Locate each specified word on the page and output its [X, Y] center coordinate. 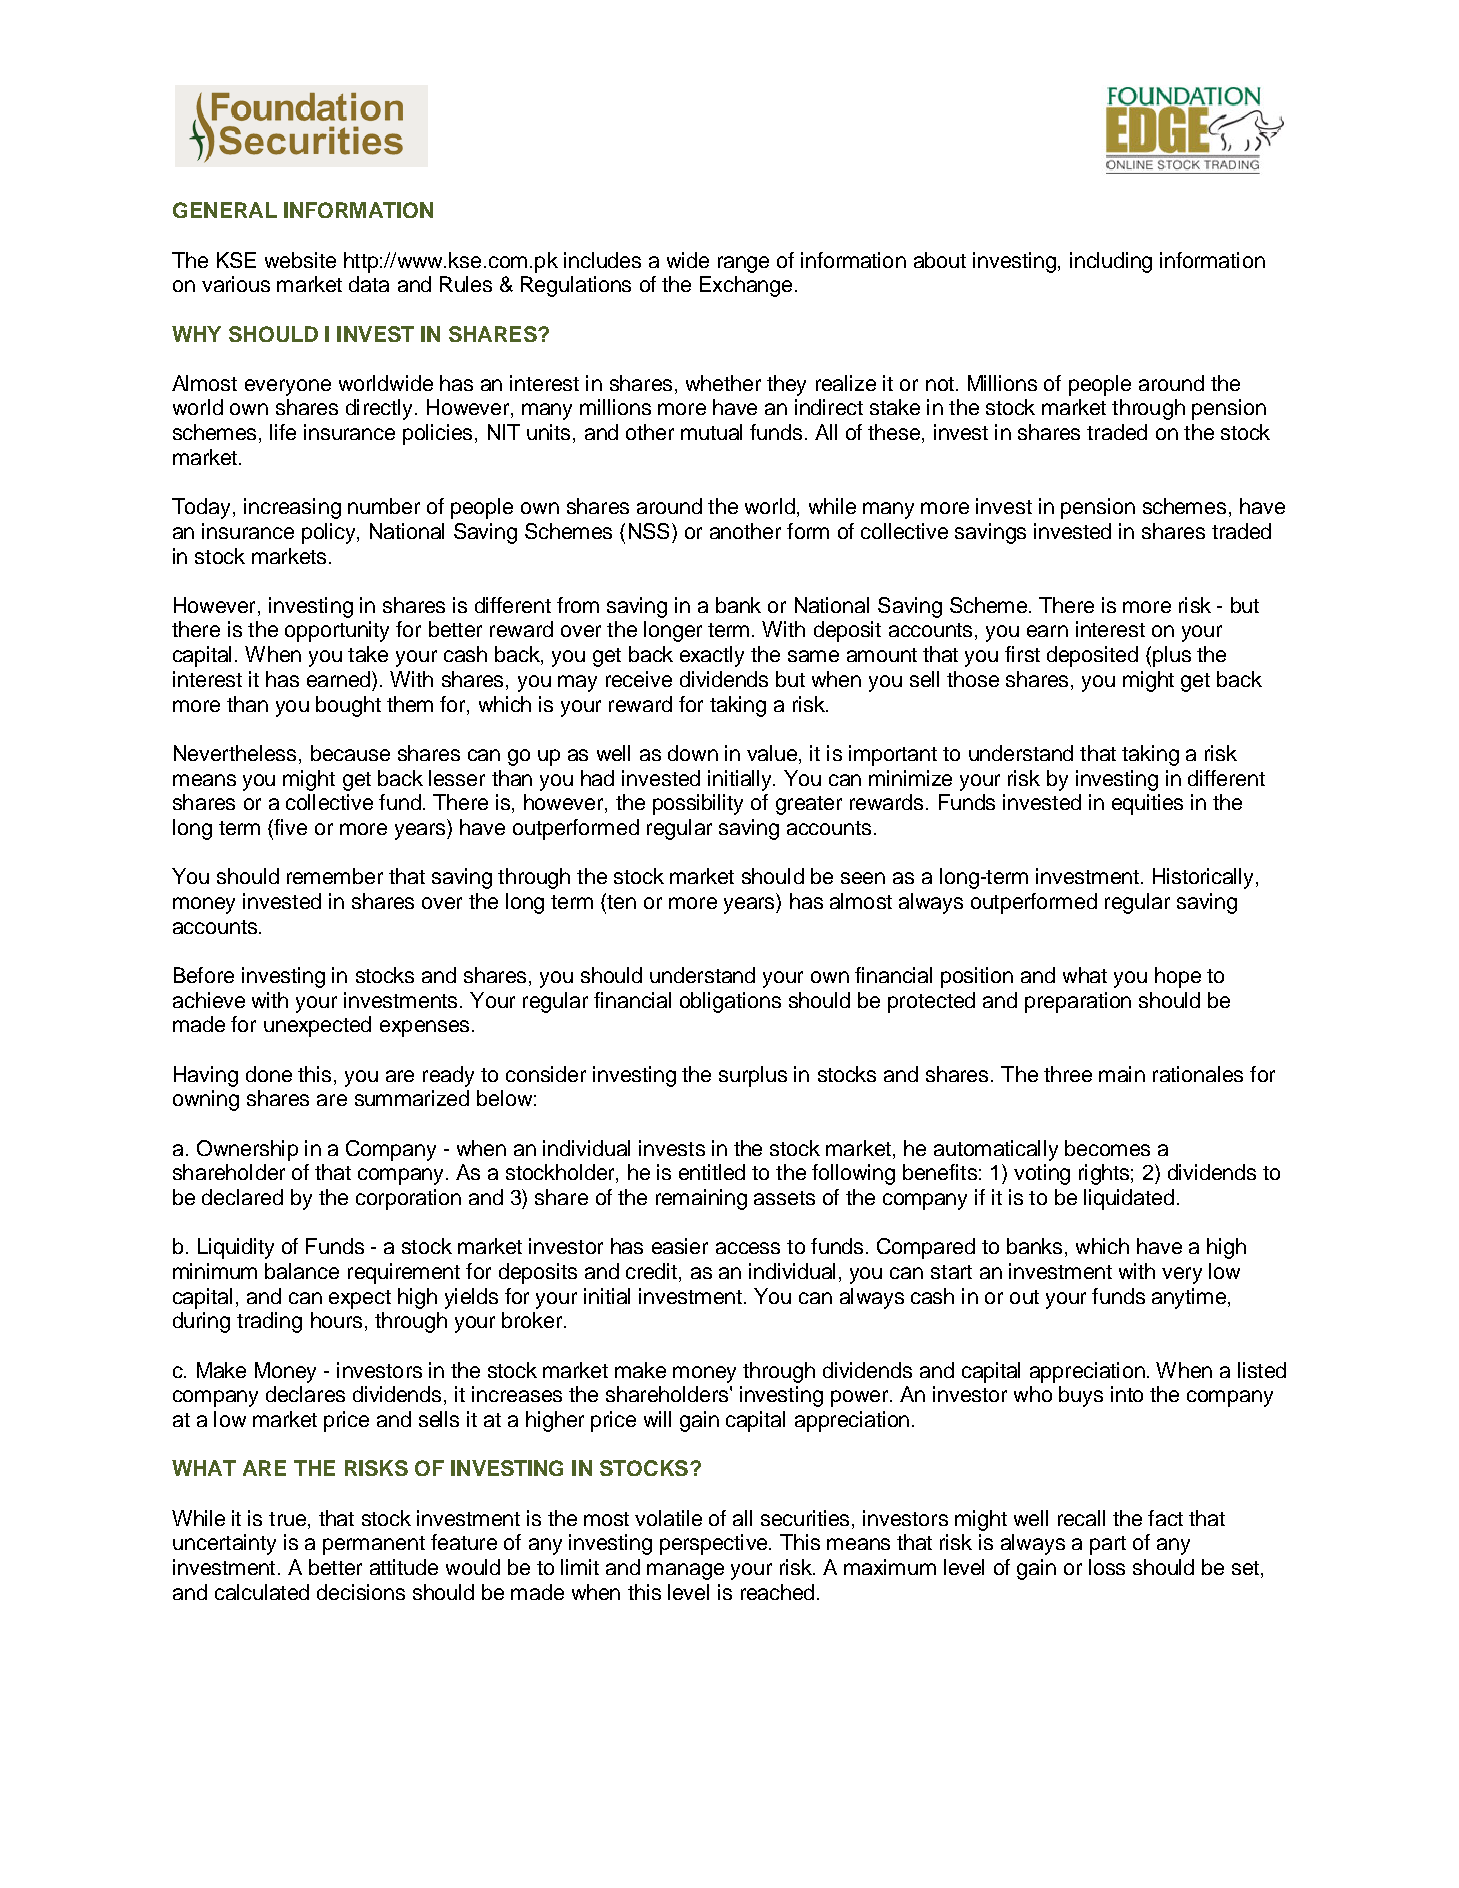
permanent [374, 1545]
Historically [1205, 878]
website [300, 260]
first [1022, 654]
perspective [715, 1544]
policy [330, 533]
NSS [649, 531]
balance [302, 1271]
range [743, 264]
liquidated [1129, 1199]
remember [335, 876]
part [1108, 1545]
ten [620, 901]
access [748, 1248]
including [1111, 262]
